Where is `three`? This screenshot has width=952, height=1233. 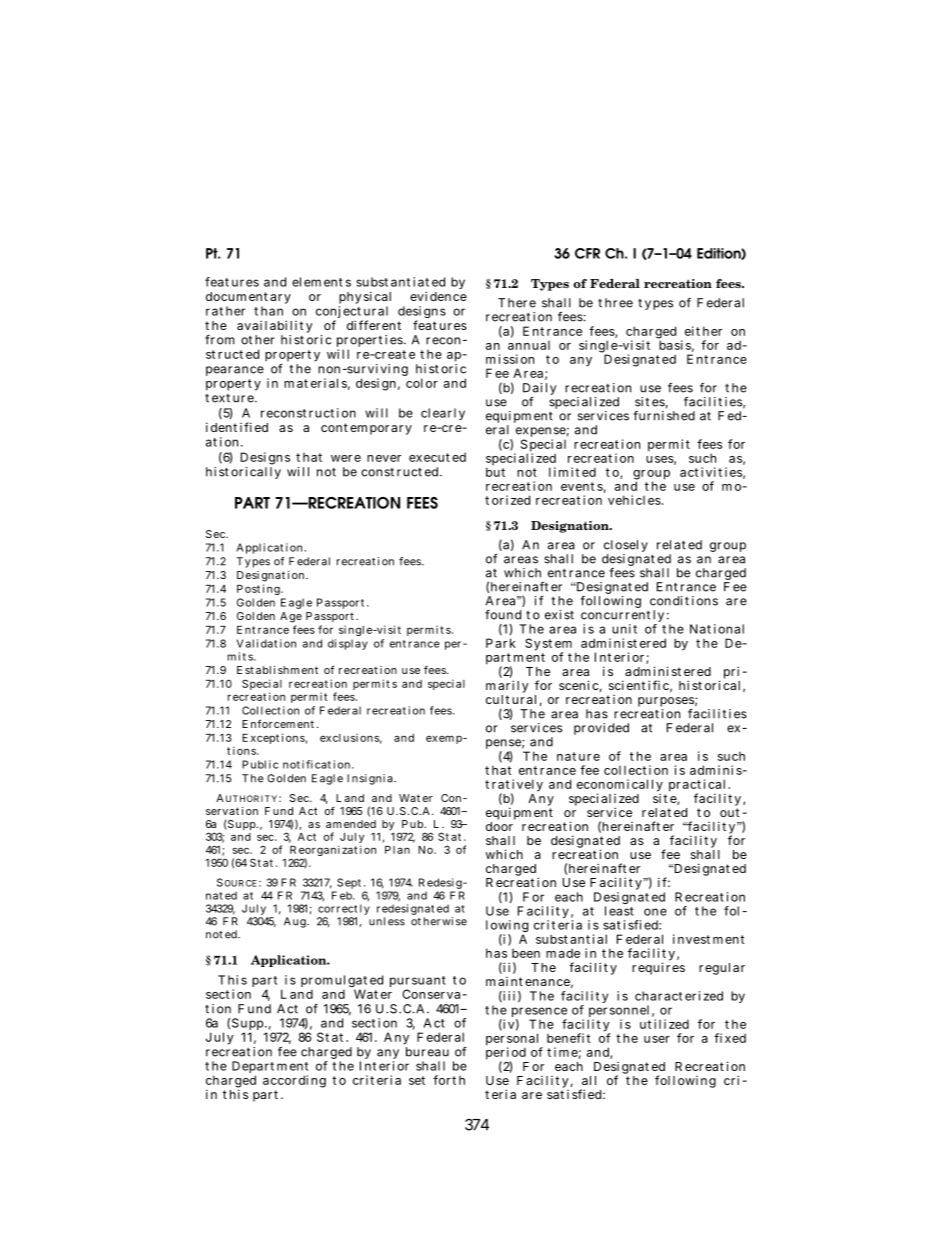
three is located at coordinates (615, 303).
